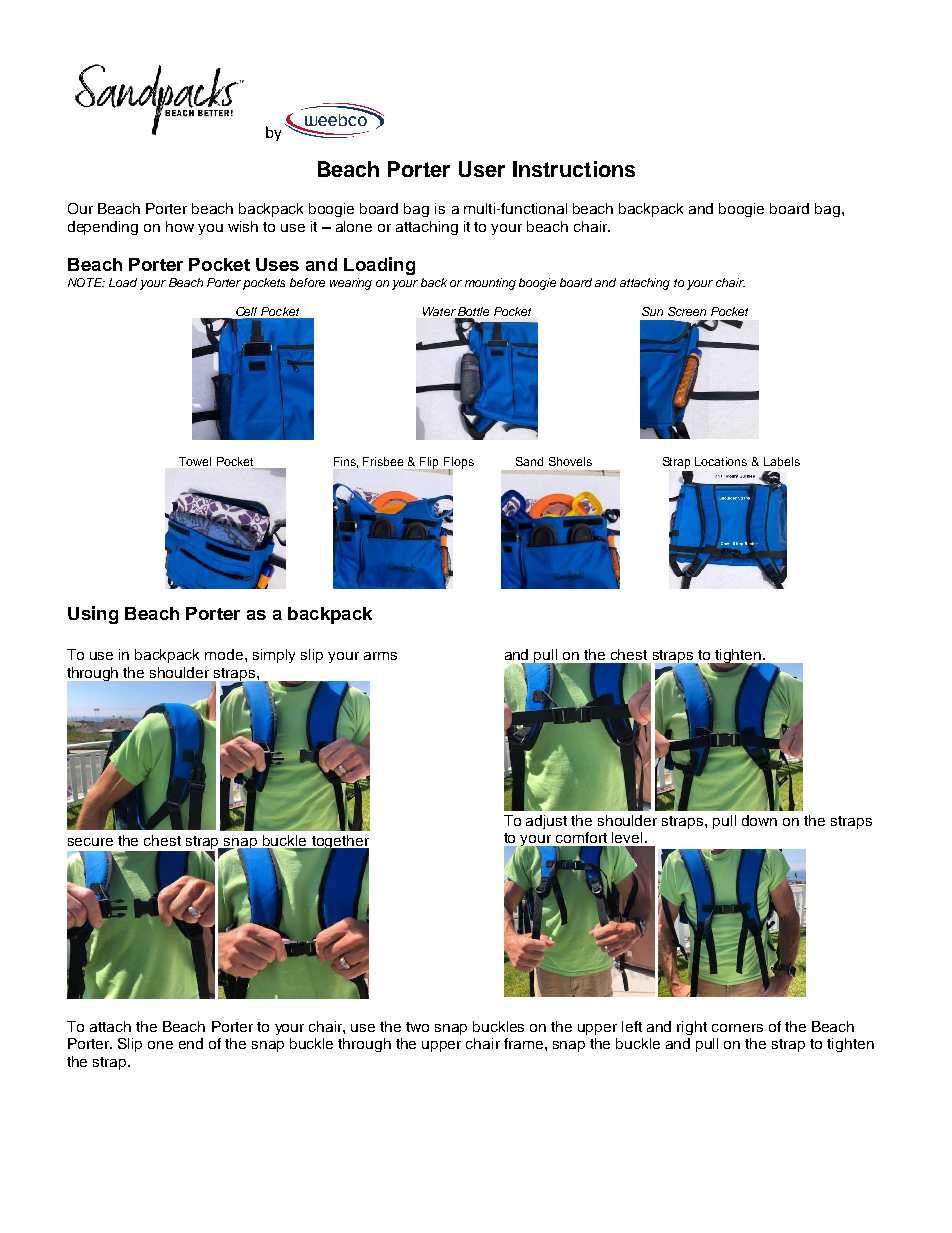  What do you see at coordinates (93, 615) in the screenshot?
I see `Using` at bounding box center [93, 615].
